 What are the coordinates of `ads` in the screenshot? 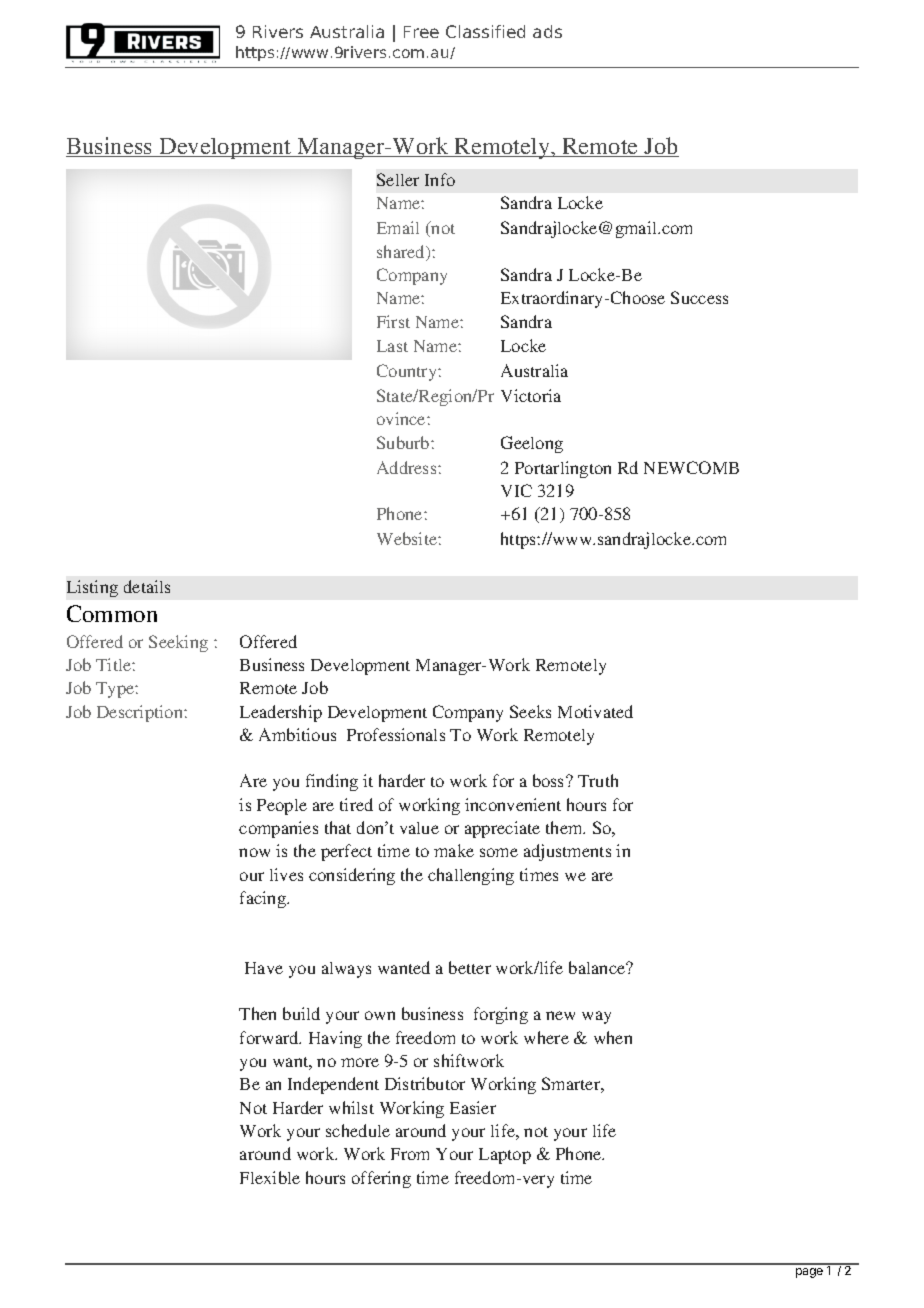 It's located at (547, 31).
